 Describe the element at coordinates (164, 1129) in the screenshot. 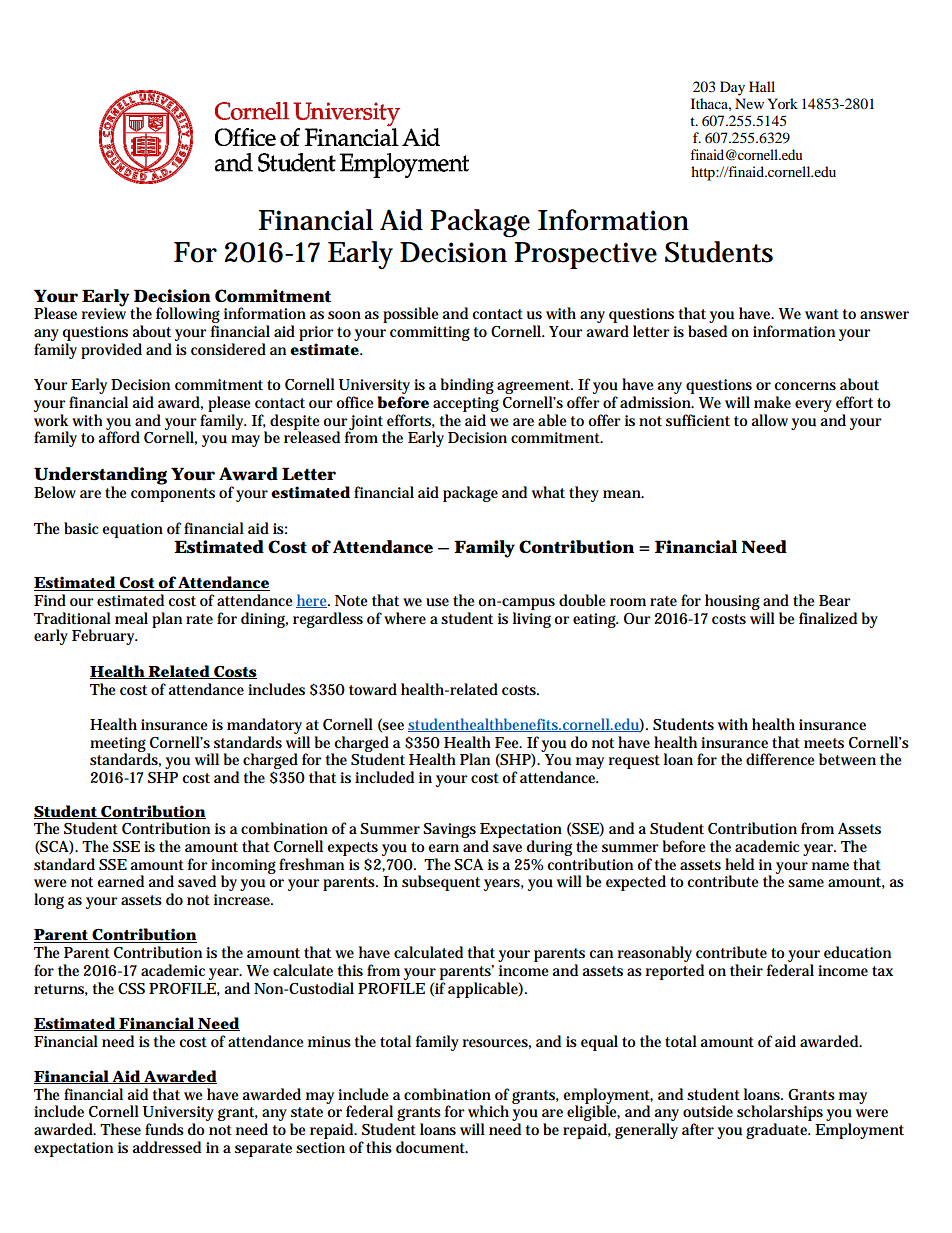

I see `funds` at that location.
